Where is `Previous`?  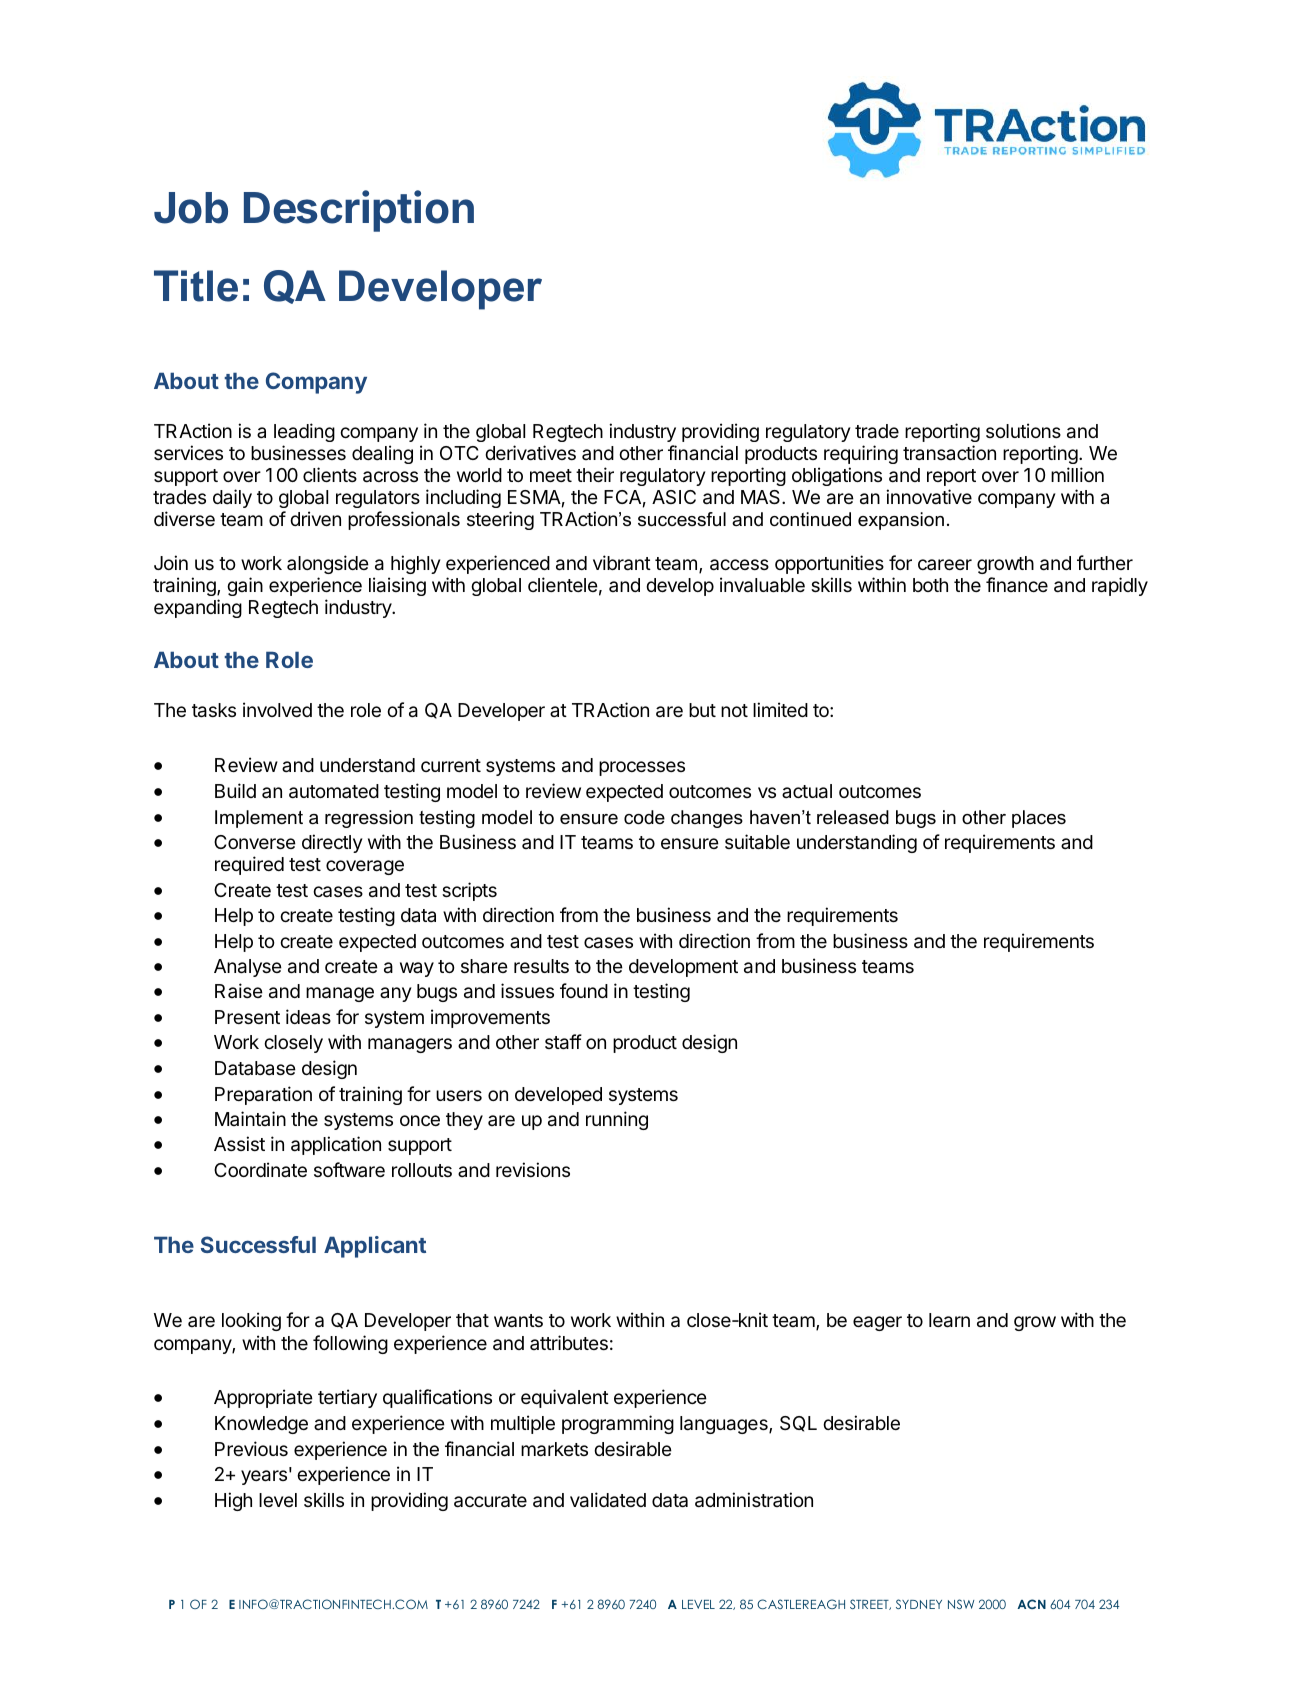 Previous is located at coordinates (251, 1448).
